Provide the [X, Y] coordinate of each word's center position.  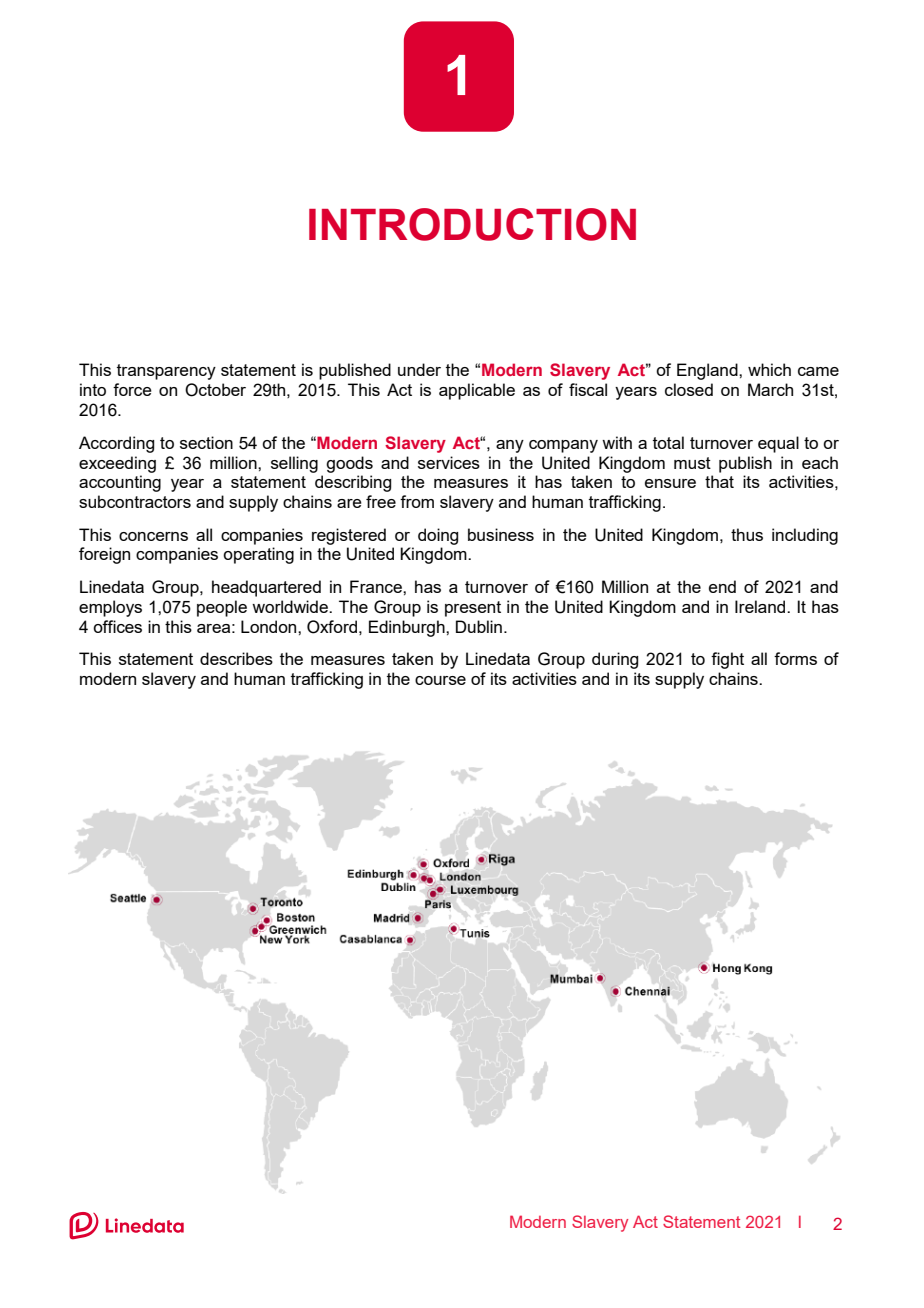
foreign [104, 555]
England [708, 371]
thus [747, 534]
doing [438, 536]
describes [236, 658]
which [769, 369]
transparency [166, 372]
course [440, 680]
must [692, 463]
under [419, 369]
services [449, 462]
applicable [477, 391]
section [206, 442]
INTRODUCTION [472, 224]
